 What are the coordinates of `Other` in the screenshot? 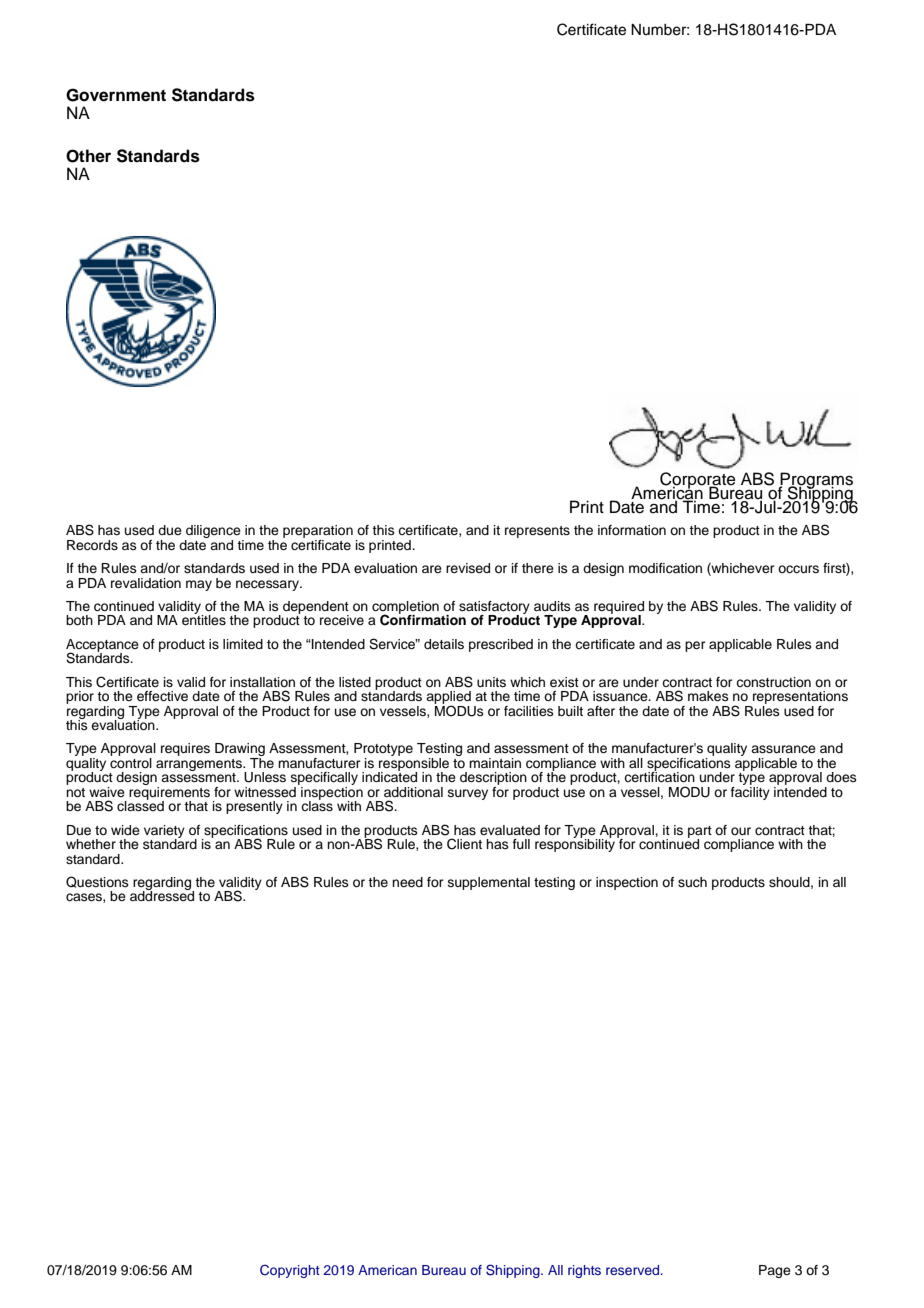 It's located at (88, 156).
